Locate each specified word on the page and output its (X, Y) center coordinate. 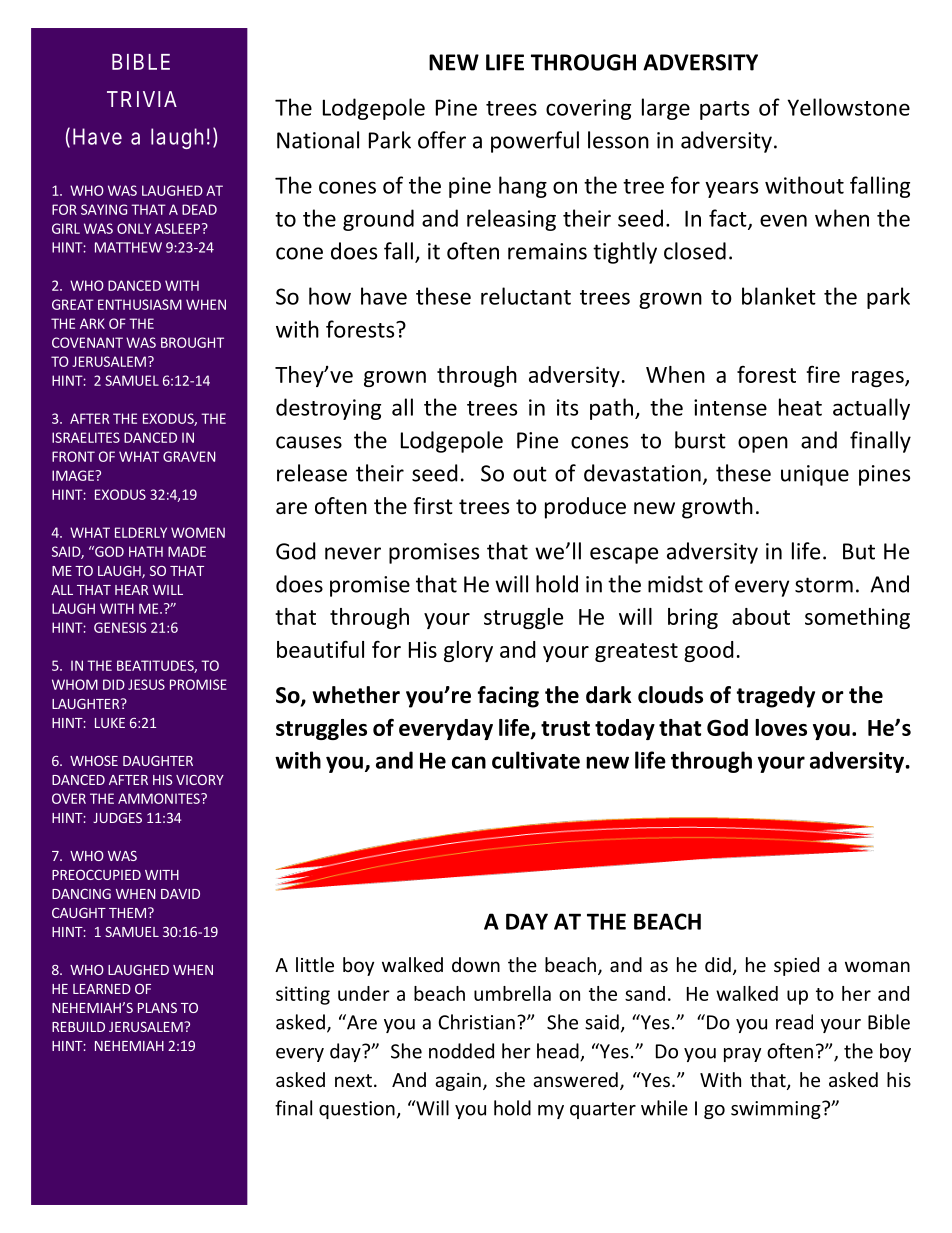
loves (781, 727)
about (761, 616)
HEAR (131, 590)
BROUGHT (192, 342)
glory (468, 651)
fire (823, 374)
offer (442, 140)
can (469, 762)
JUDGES (117, 818)
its (567, 407)
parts (724, 110)
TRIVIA (142, 99)
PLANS (157, 1008)
